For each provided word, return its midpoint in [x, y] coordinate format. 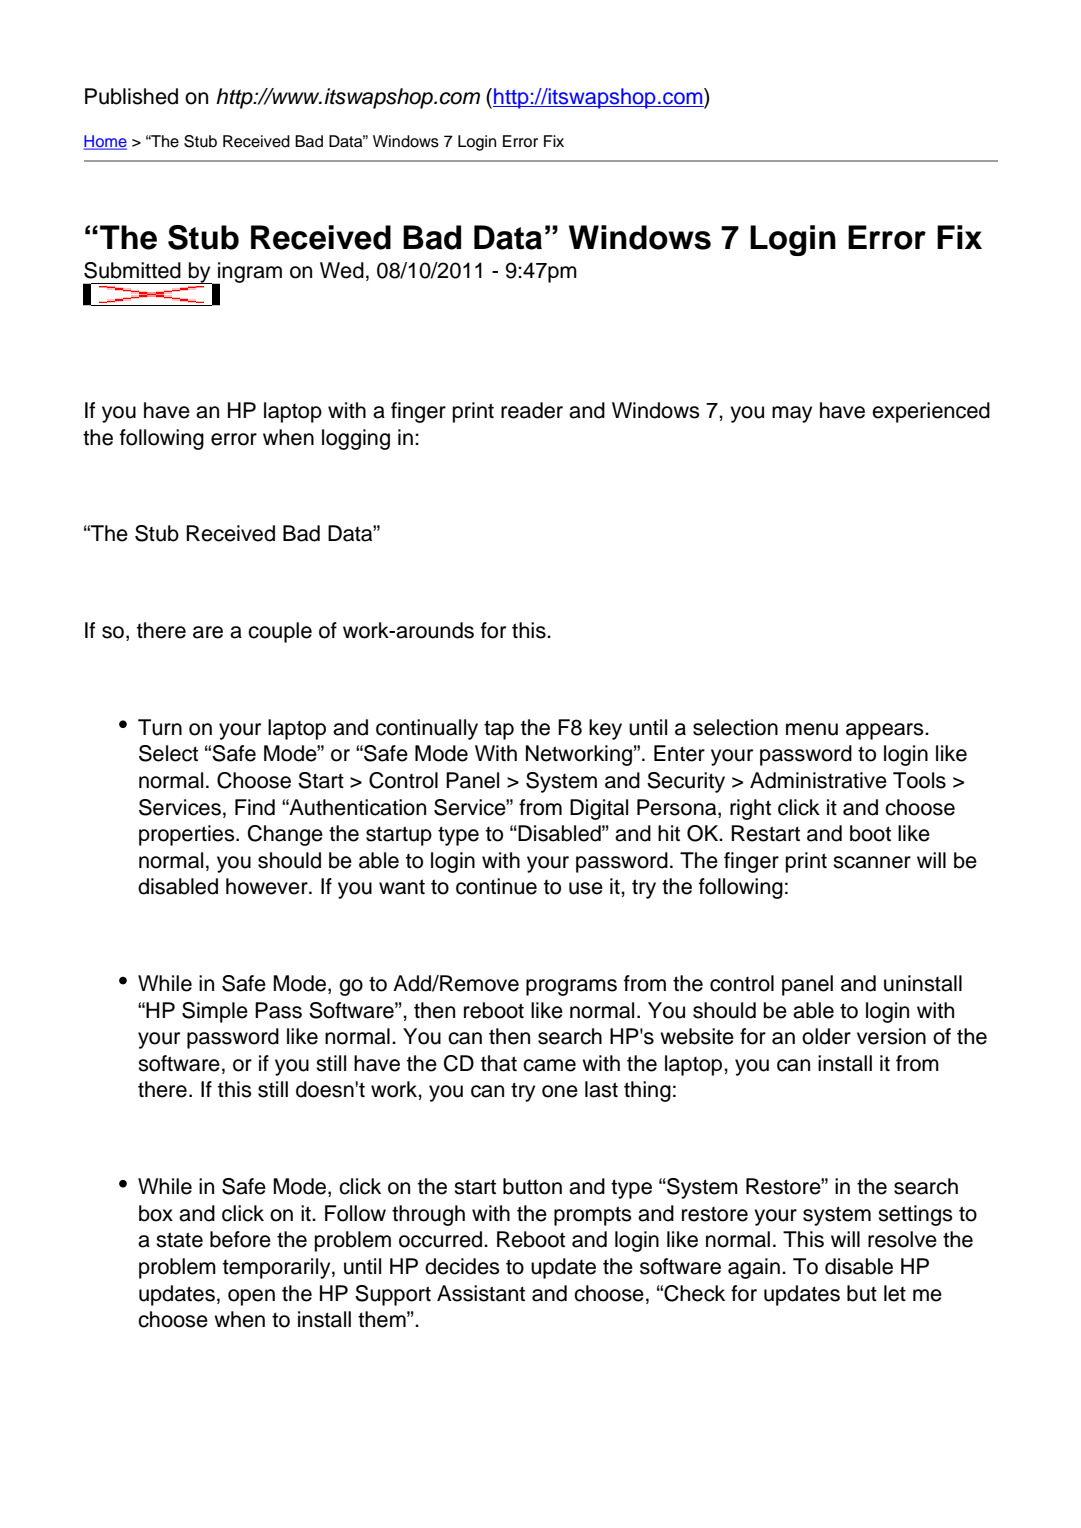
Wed [342, 270]
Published [131, 96]
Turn [160, 727]
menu [812, 729]
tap [499, 730]
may [792, 414]
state [179, 1240]
